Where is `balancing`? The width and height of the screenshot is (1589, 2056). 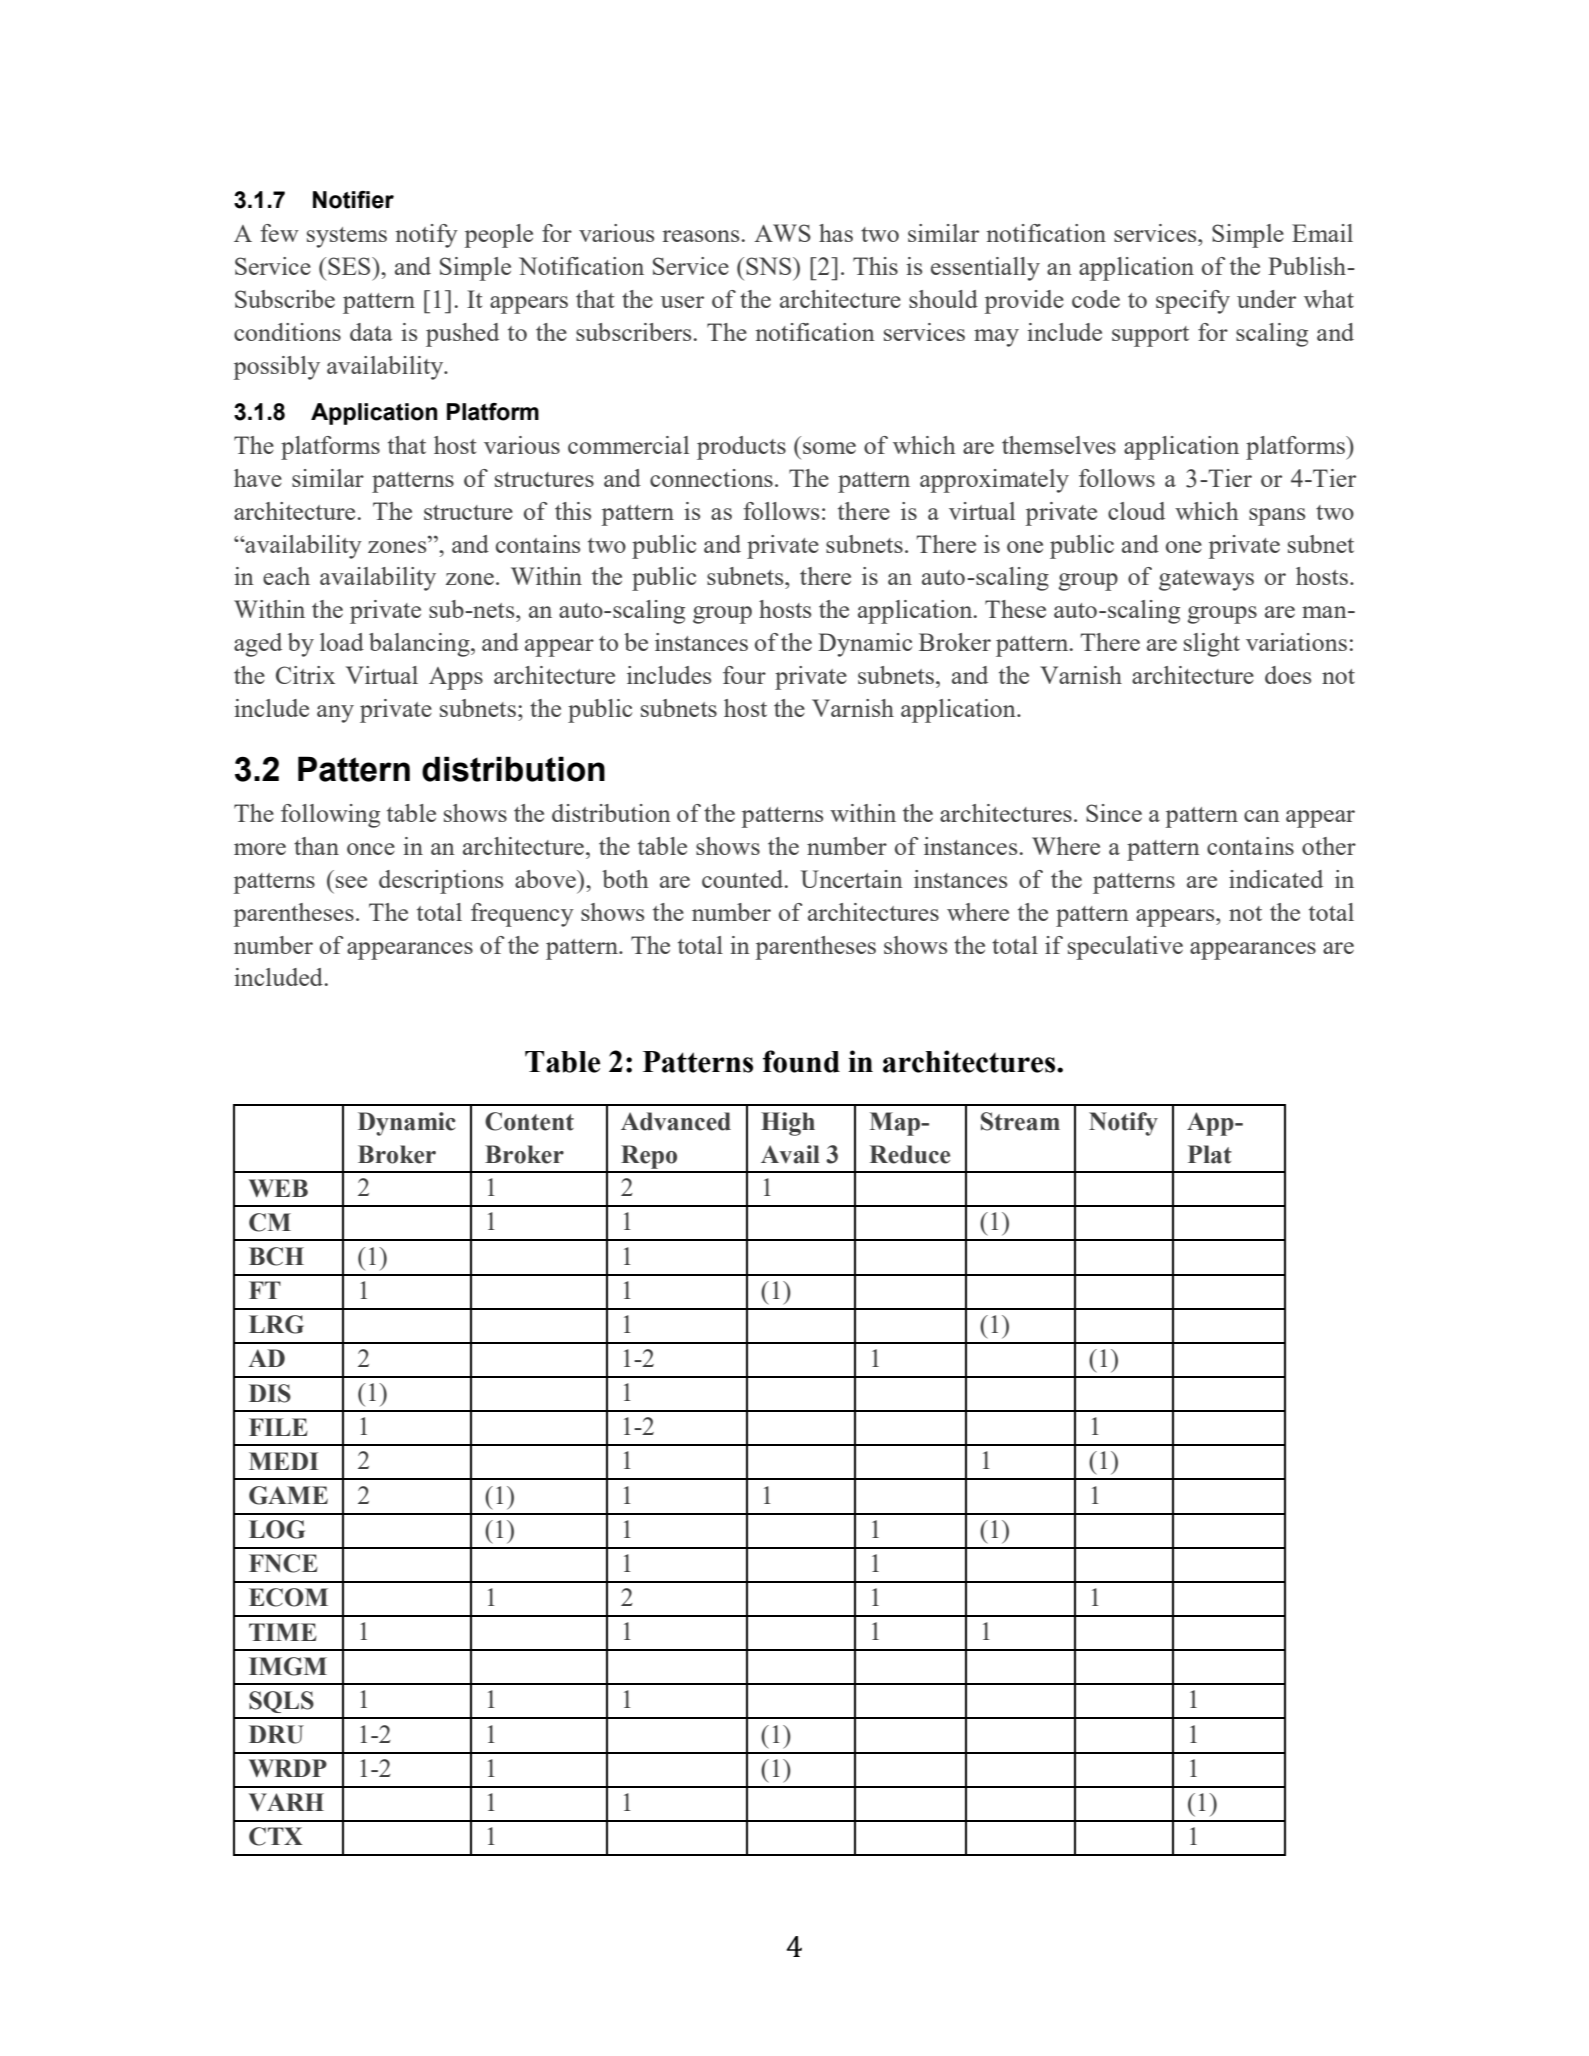 balancing is located at coordinates (420, 645).
